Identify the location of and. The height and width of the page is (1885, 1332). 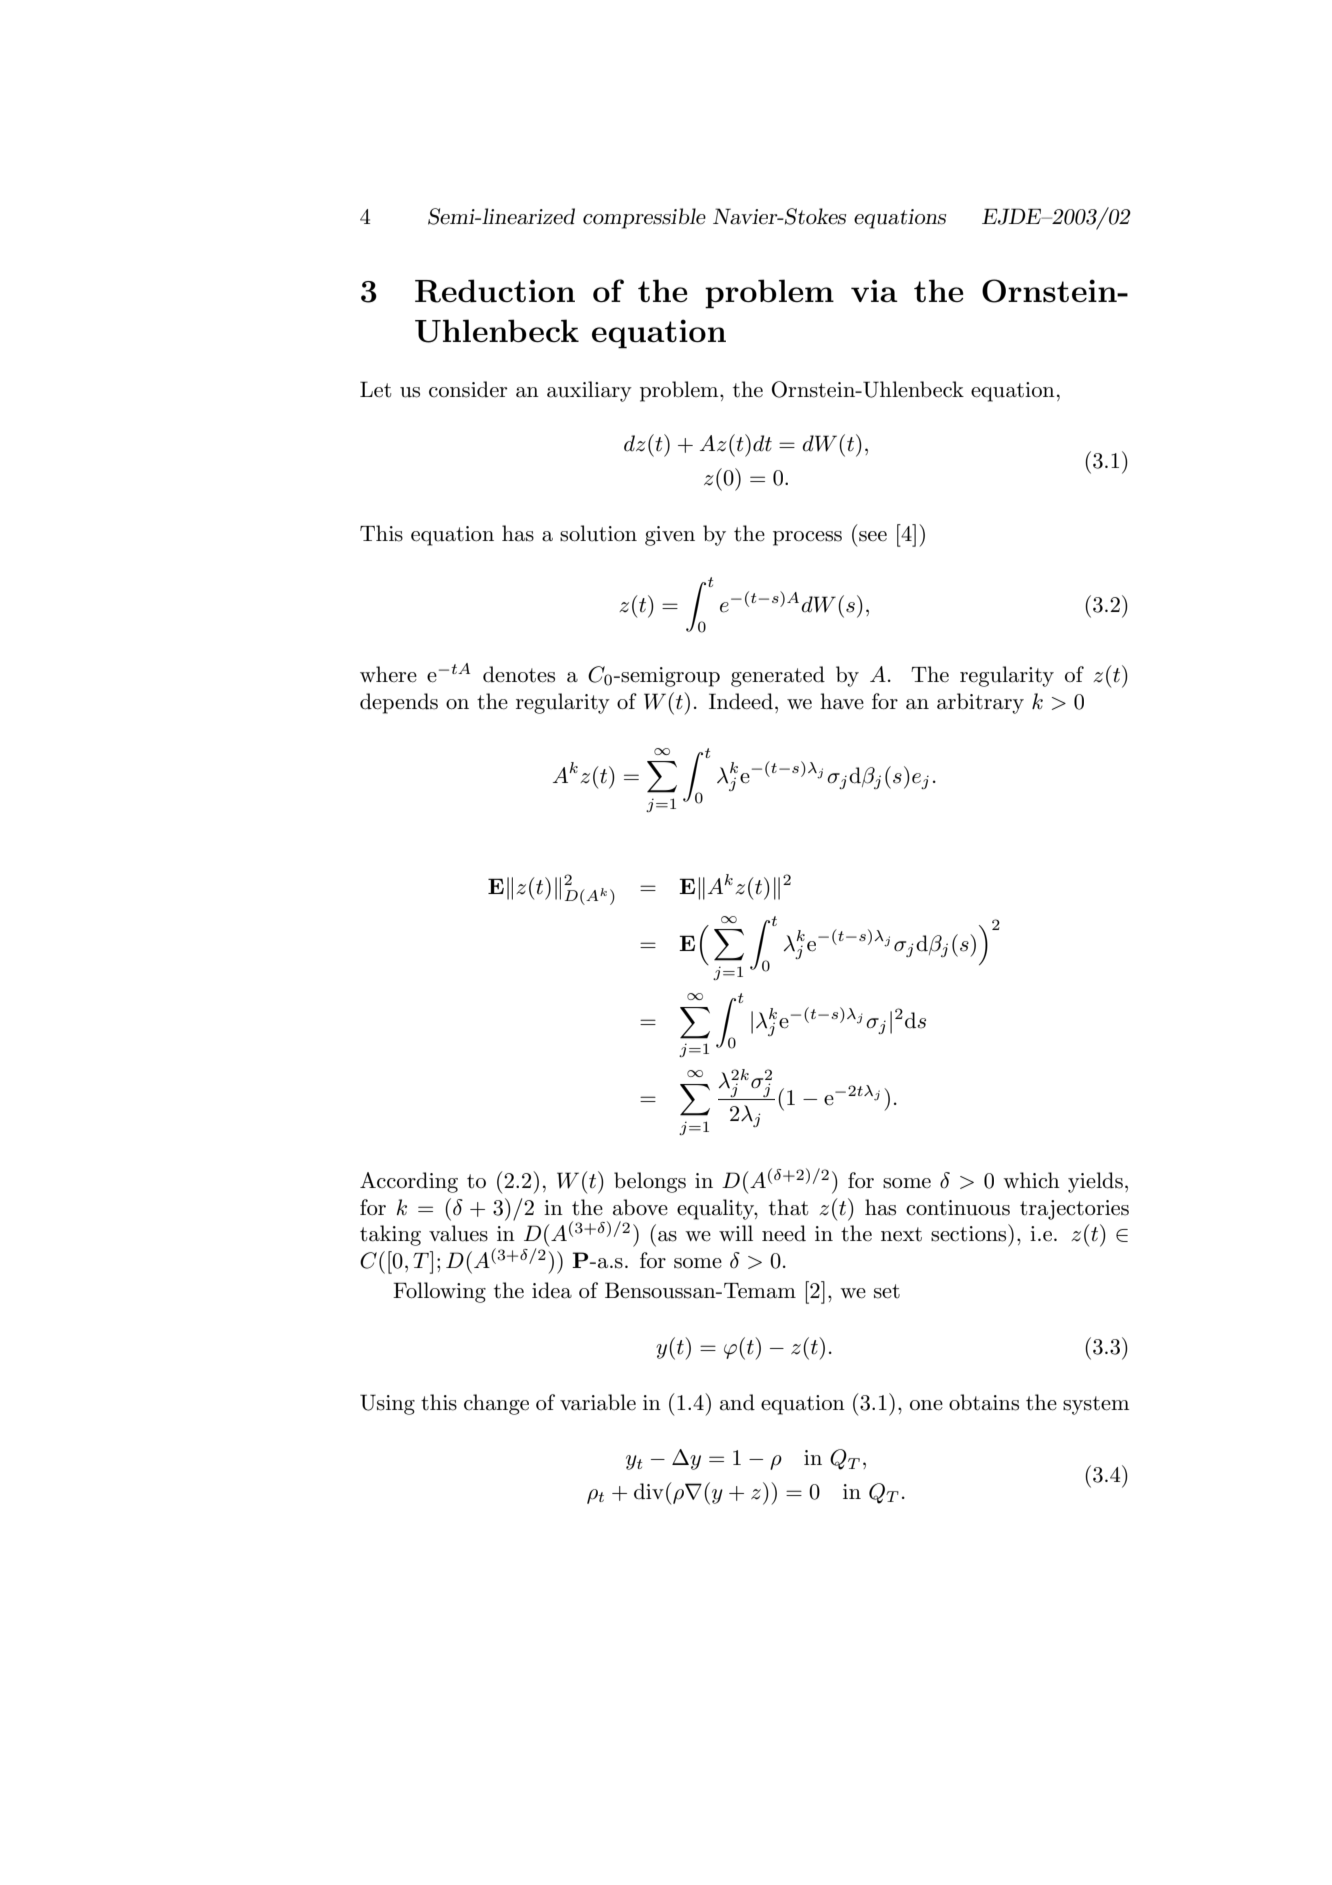
(737, 1402).
